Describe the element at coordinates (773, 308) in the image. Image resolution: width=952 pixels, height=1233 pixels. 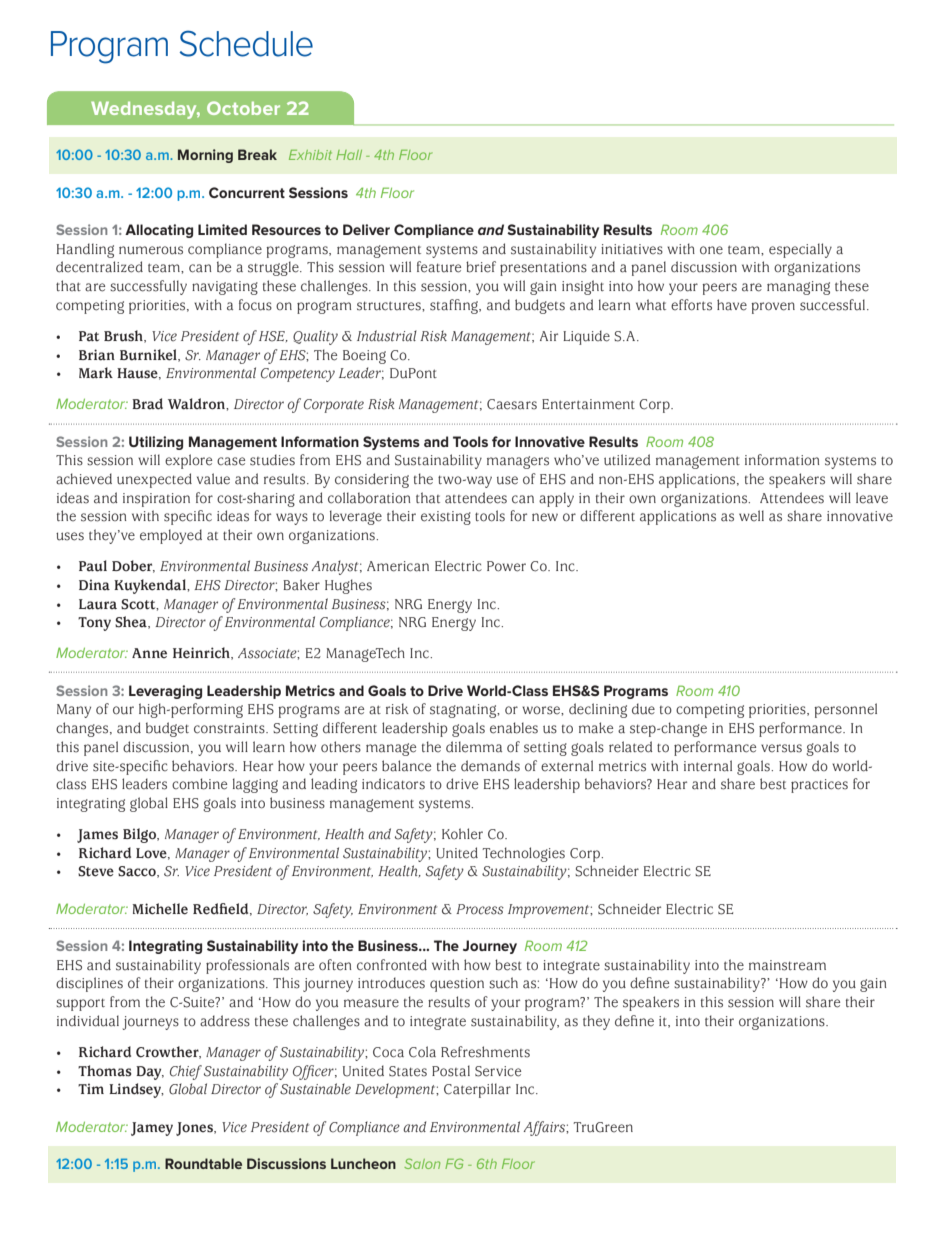
I see `proven` at that location.
